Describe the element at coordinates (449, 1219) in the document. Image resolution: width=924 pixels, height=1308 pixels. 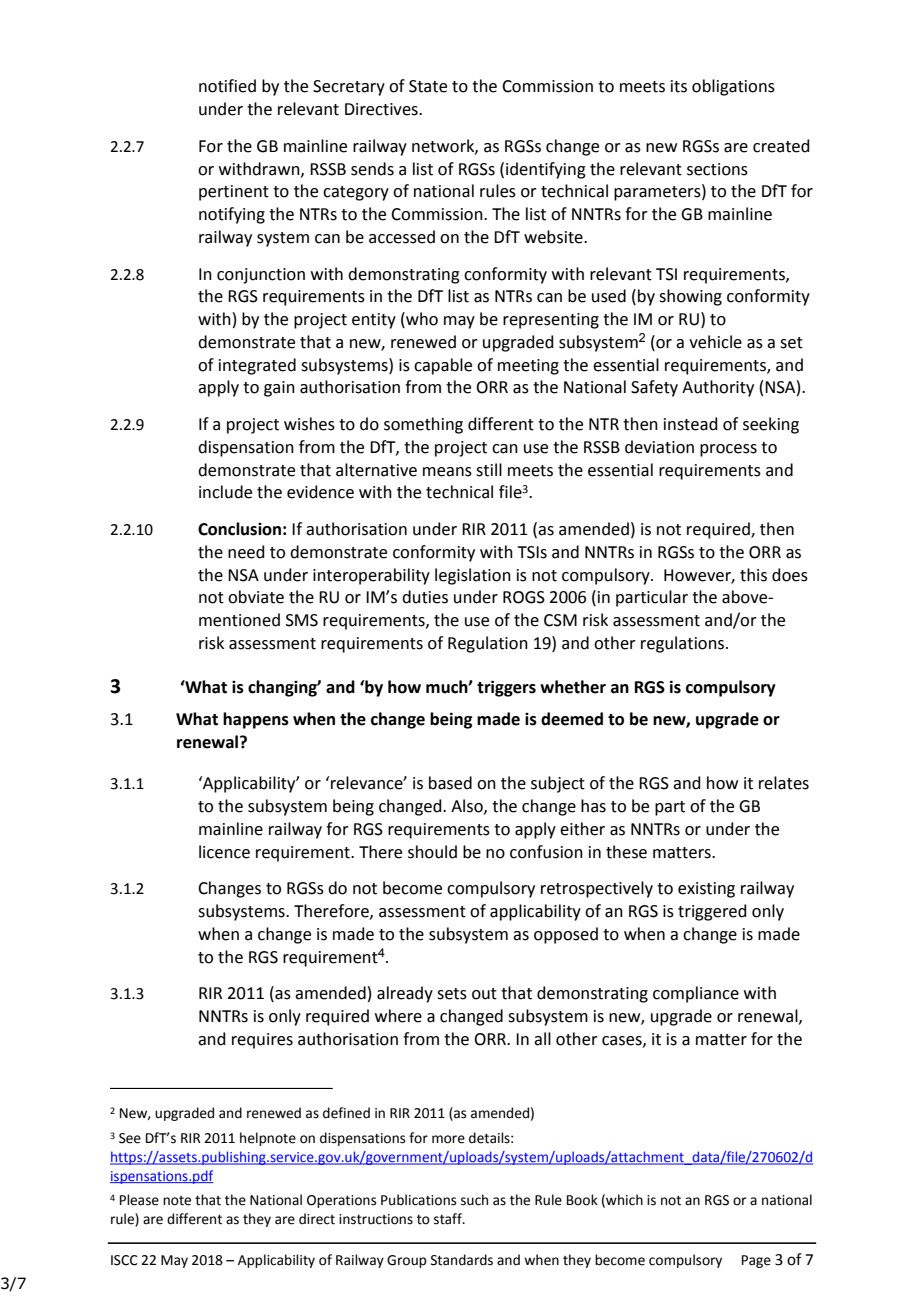
I see `staff` at that location.
